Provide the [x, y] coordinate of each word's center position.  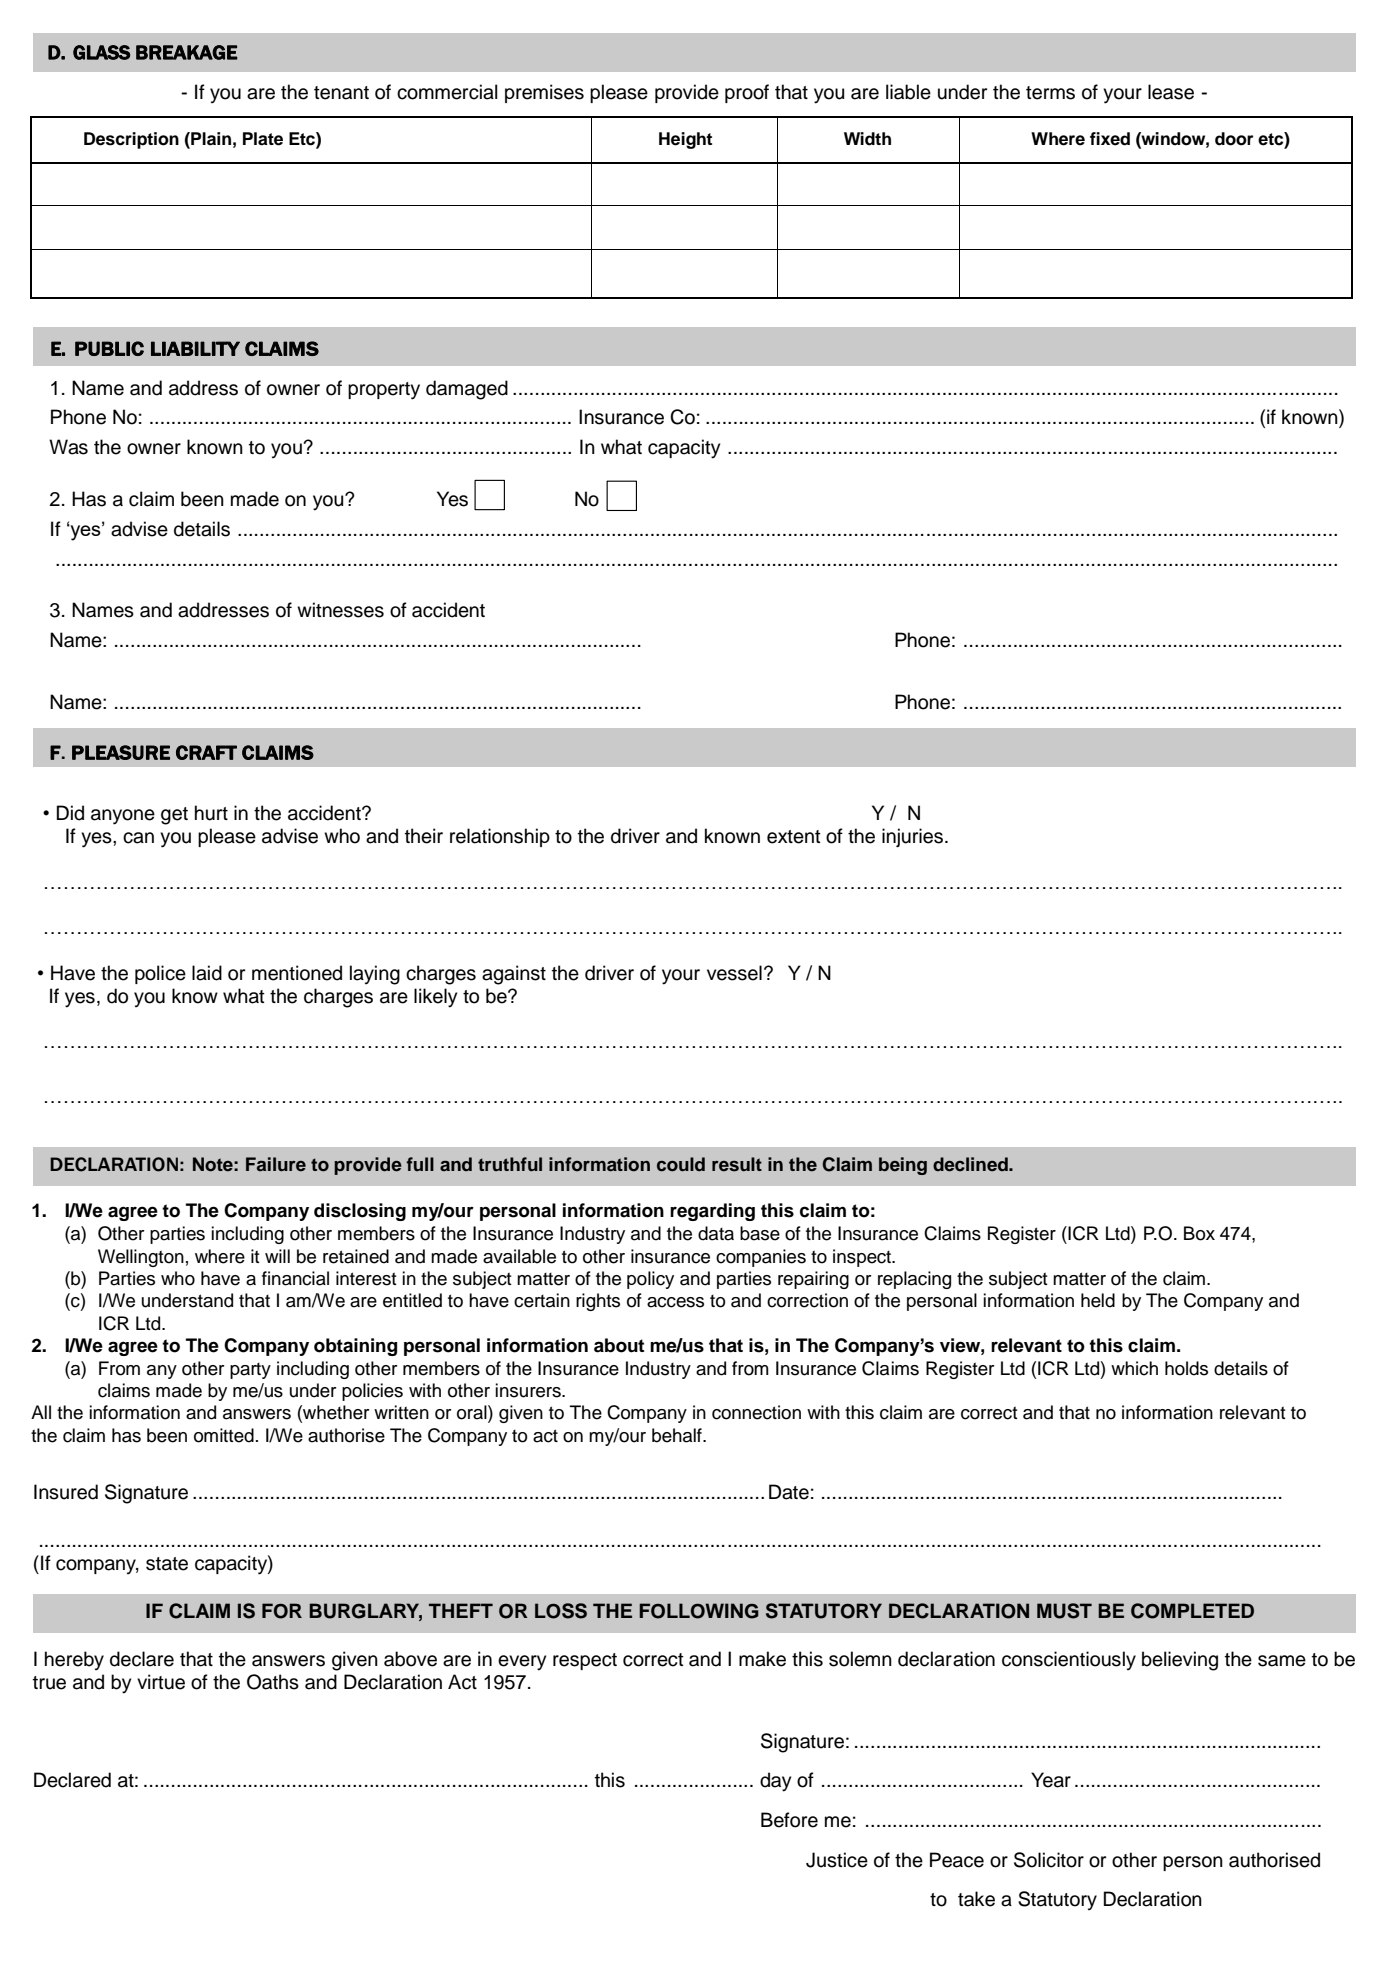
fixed [1110, 139]
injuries [914, 837]
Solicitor [1049, 1860]
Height [685, 140]
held [1098, 1300]
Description [131, 140]
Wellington [141, 1258]
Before [789, 1820]
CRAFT [206, 752]
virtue [161, 1682]
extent [794, 837]
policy [650, 1280]
